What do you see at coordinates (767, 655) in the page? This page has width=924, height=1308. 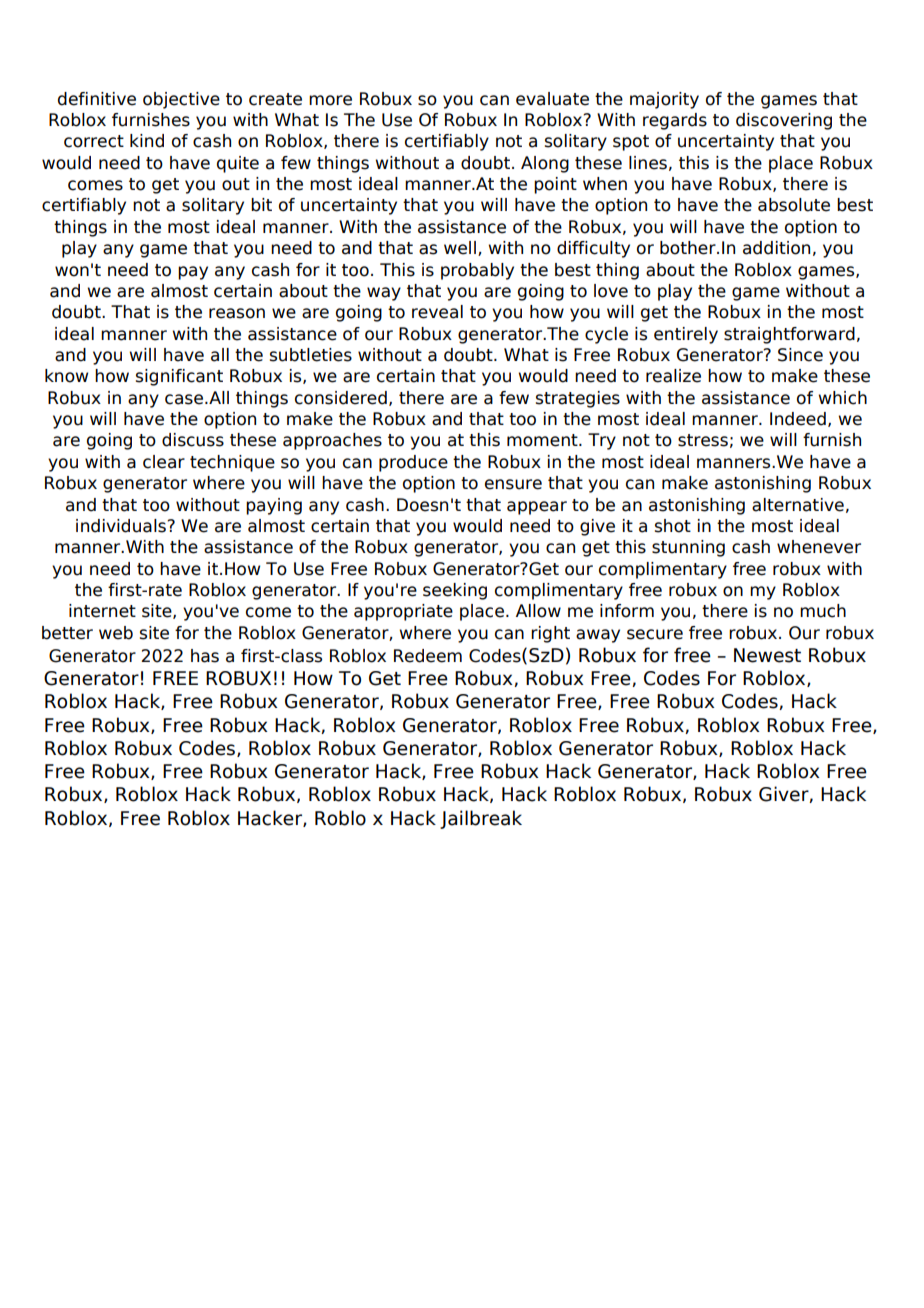 I see `Newest` at bounding box center [767, 655].
